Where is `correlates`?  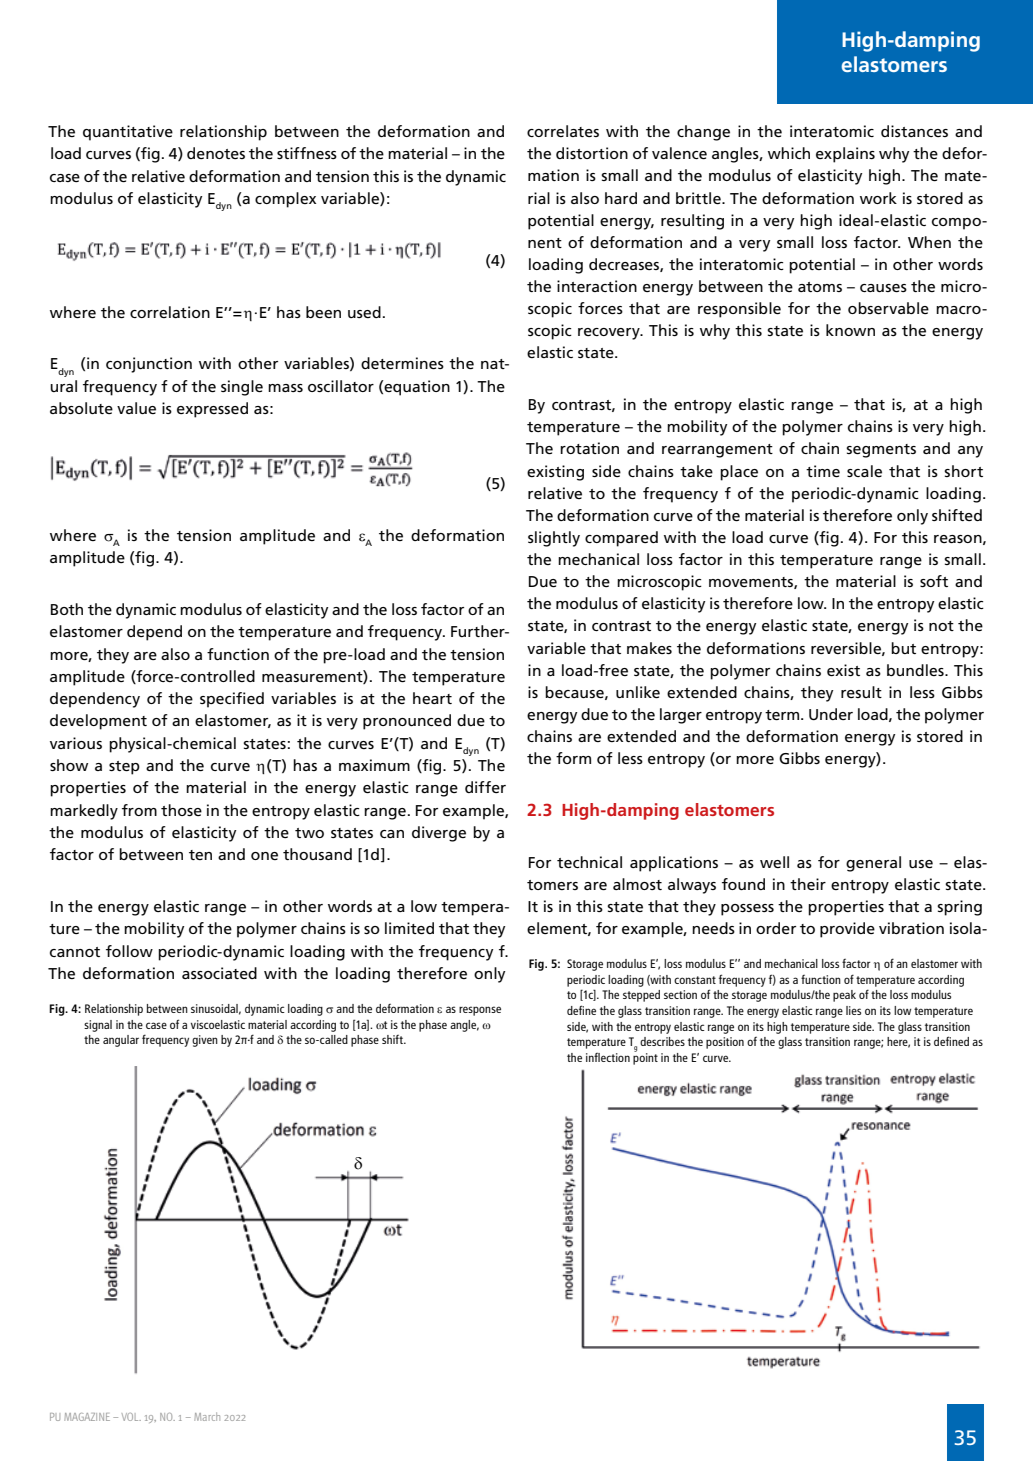 correlates is located at coordinates (563, 131).
